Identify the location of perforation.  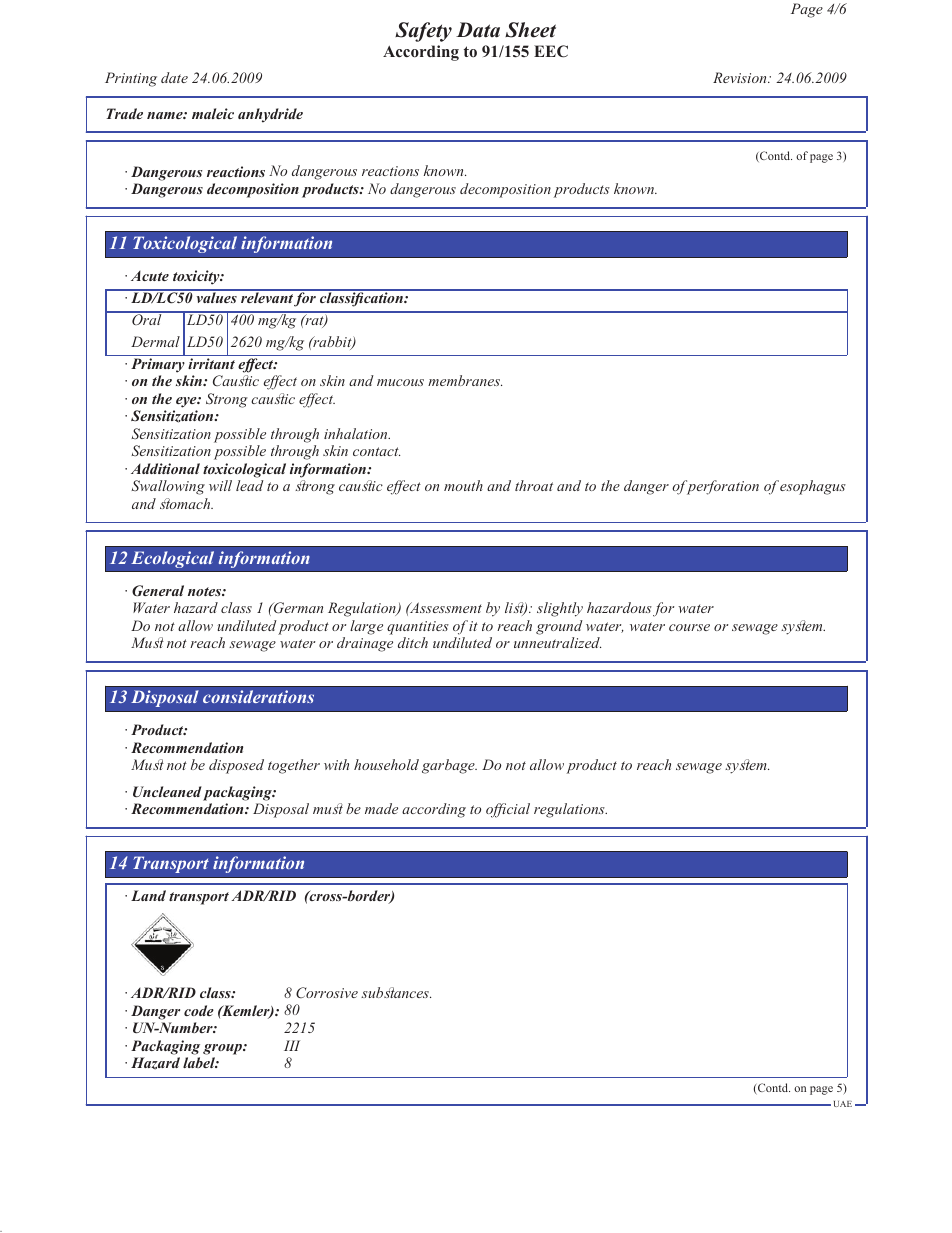
(721, 487).
